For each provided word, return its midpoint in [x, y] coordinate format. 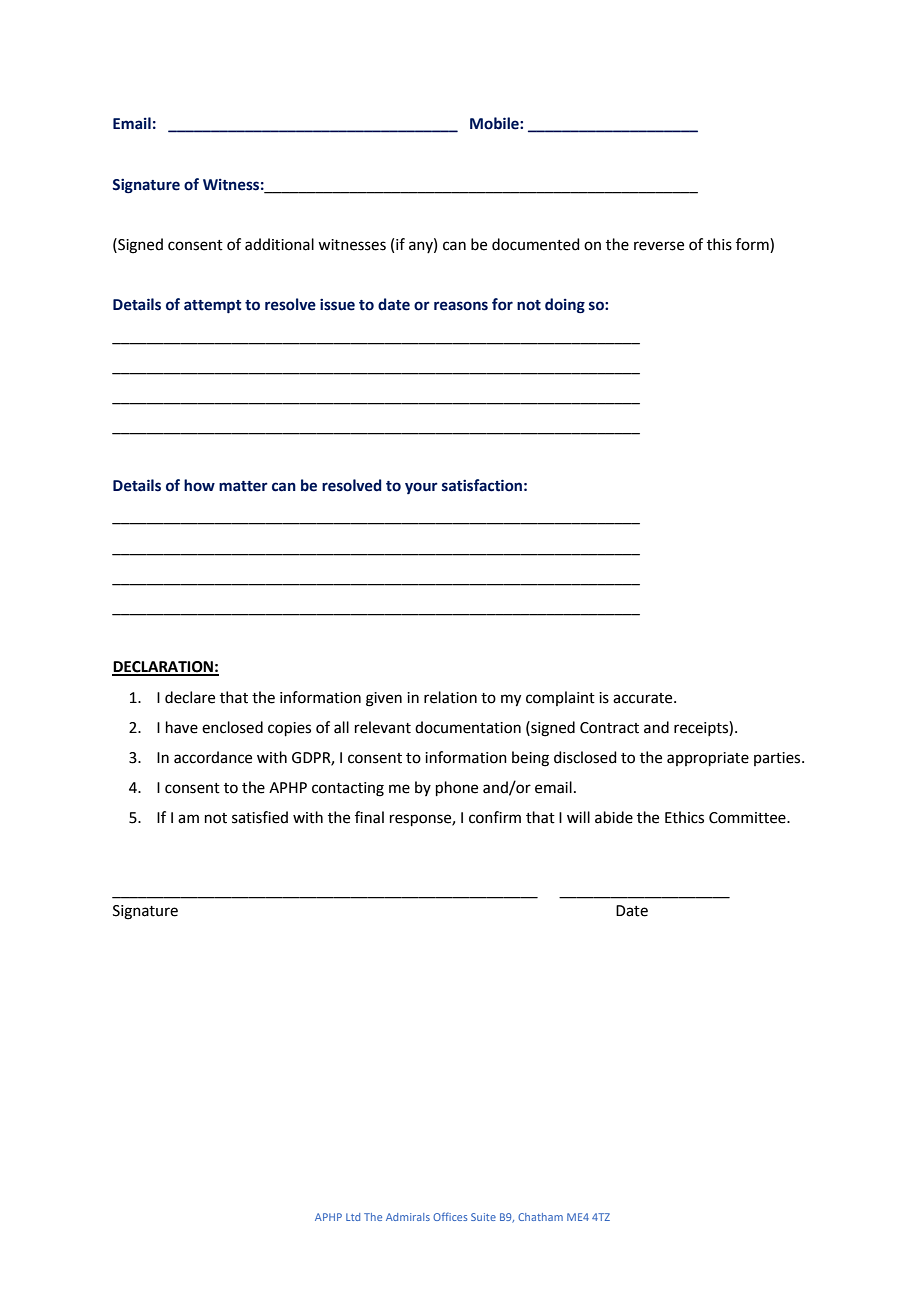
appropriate [708, 759]
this [719, 244]
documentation [468, 727]
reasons [461, 306]
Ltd [353, 1217]
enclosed [232, 727]
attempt [212, 307]
